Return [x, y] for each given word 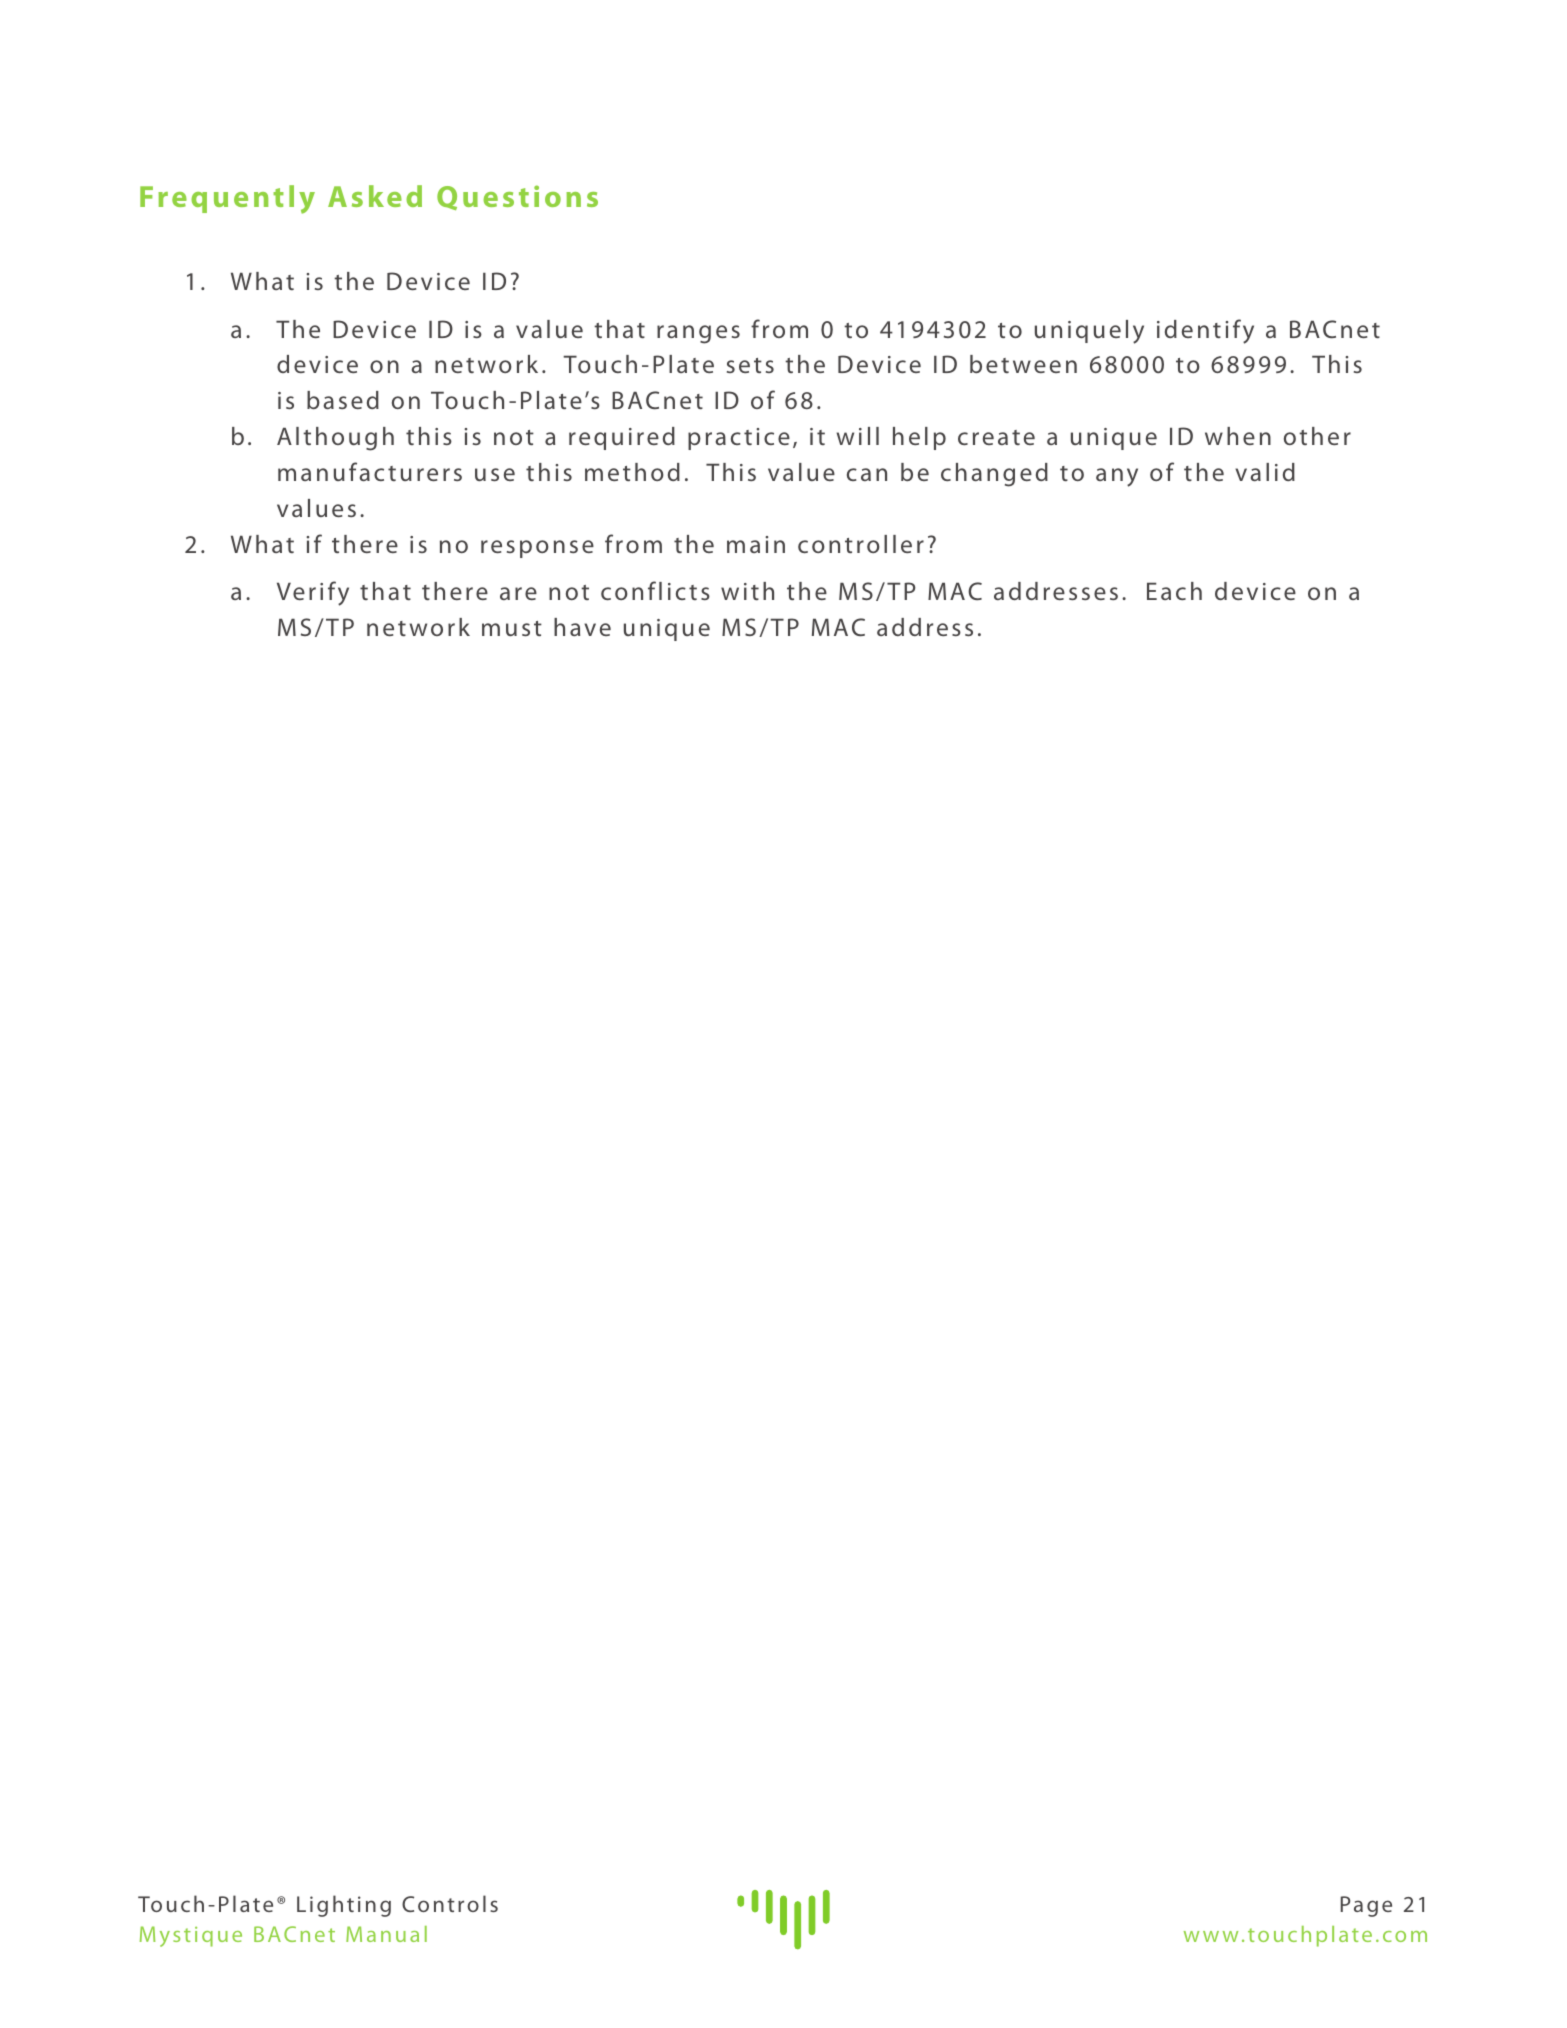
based [343, 400]
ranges [698, 334]
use [495, 474]
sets [750, 365]
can [867, 474]
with [747, 591]
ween [1045, 366]
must [512, 628]
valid [1265, 472]
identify [1205, 331]
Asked [375, 196]
